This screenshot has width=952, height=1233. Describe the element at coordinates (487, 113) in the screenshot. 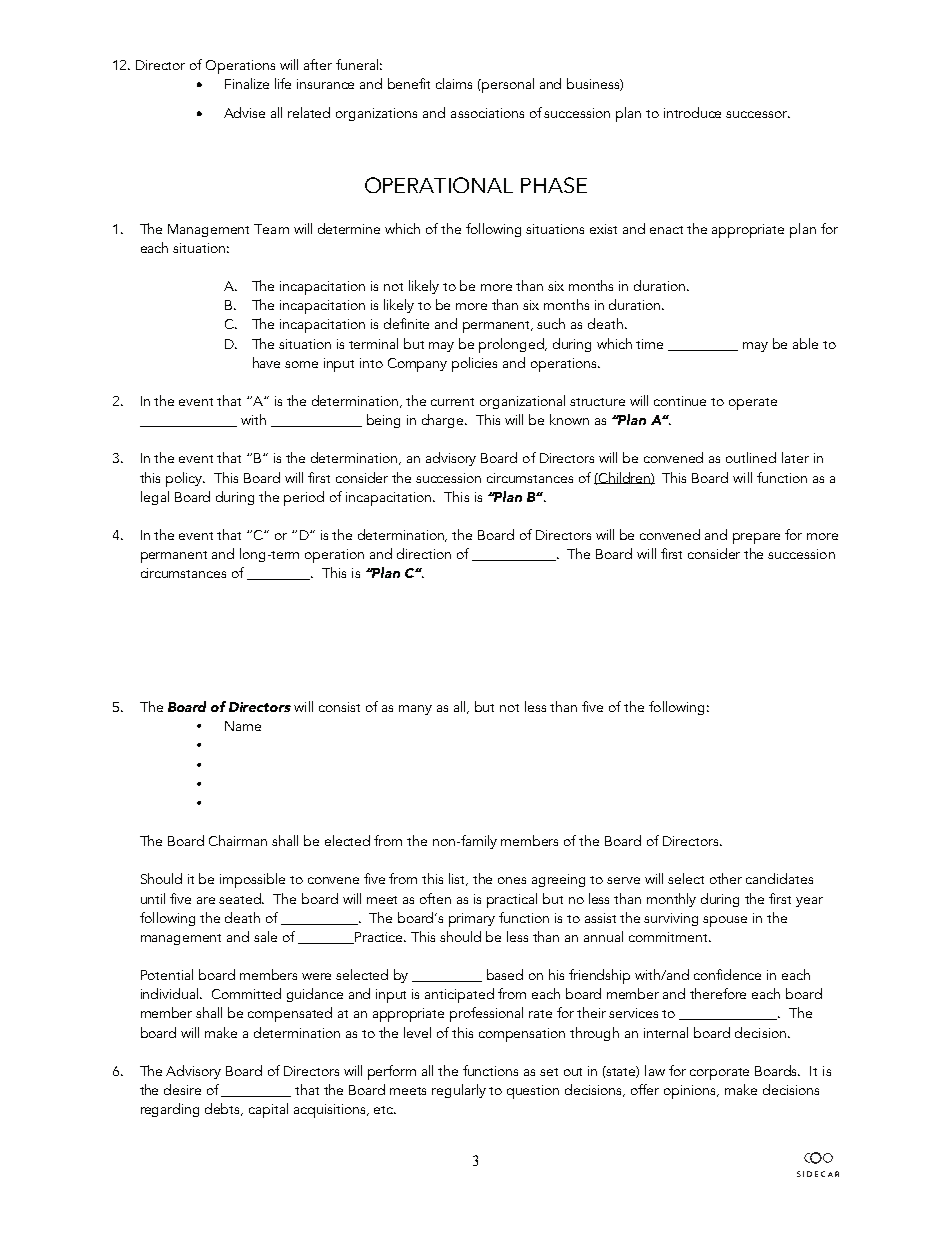

I see `associations` at that location.
